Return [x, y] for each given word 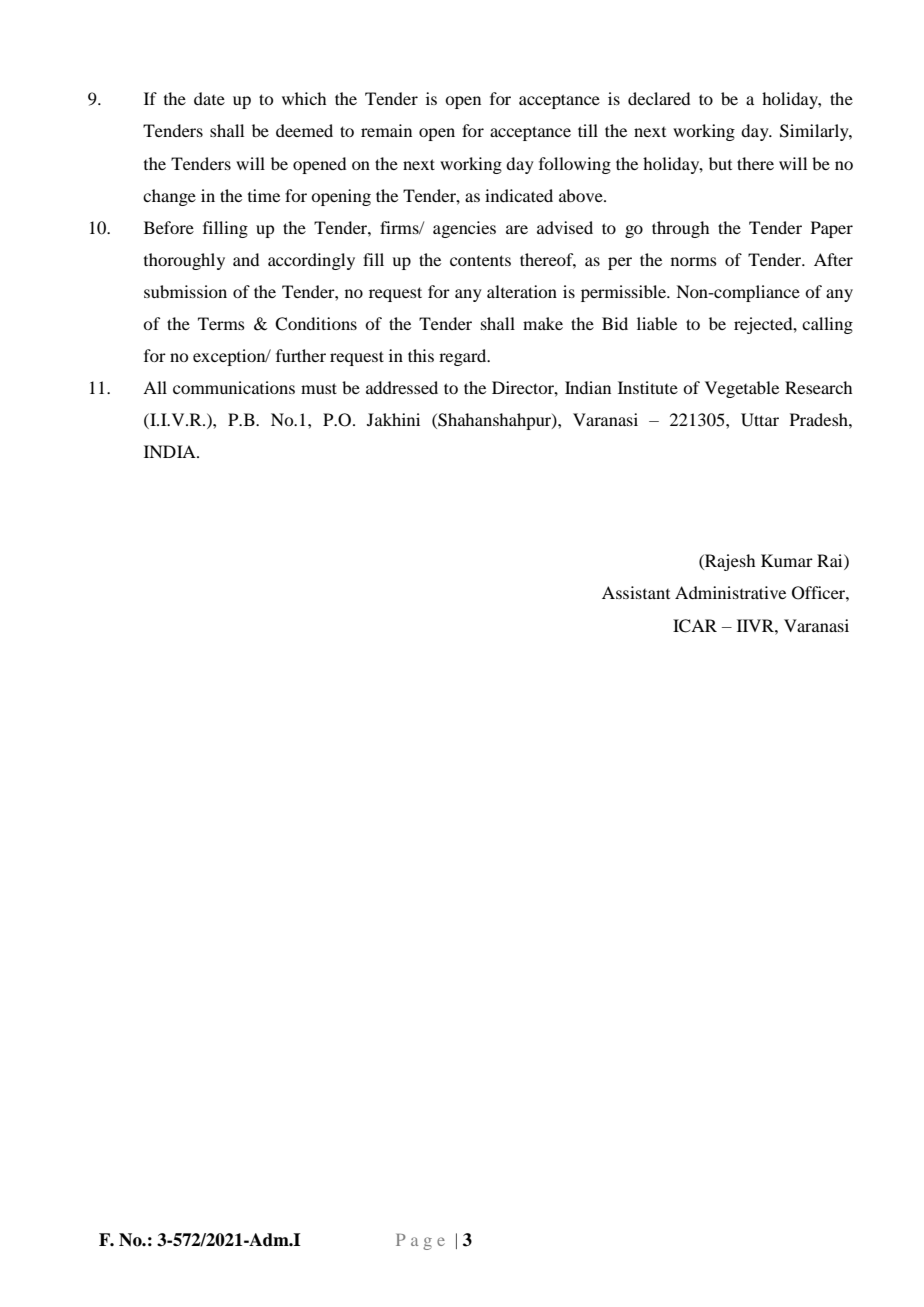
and [246, 259]
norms [694, 261]
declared [659, 98]
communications [234, 387]
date [209, 98]
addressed [402, 387]
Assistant [636, 592]
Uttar [760, 420]
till [588, 130]
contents [480, 260]
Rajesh [729, 562]
